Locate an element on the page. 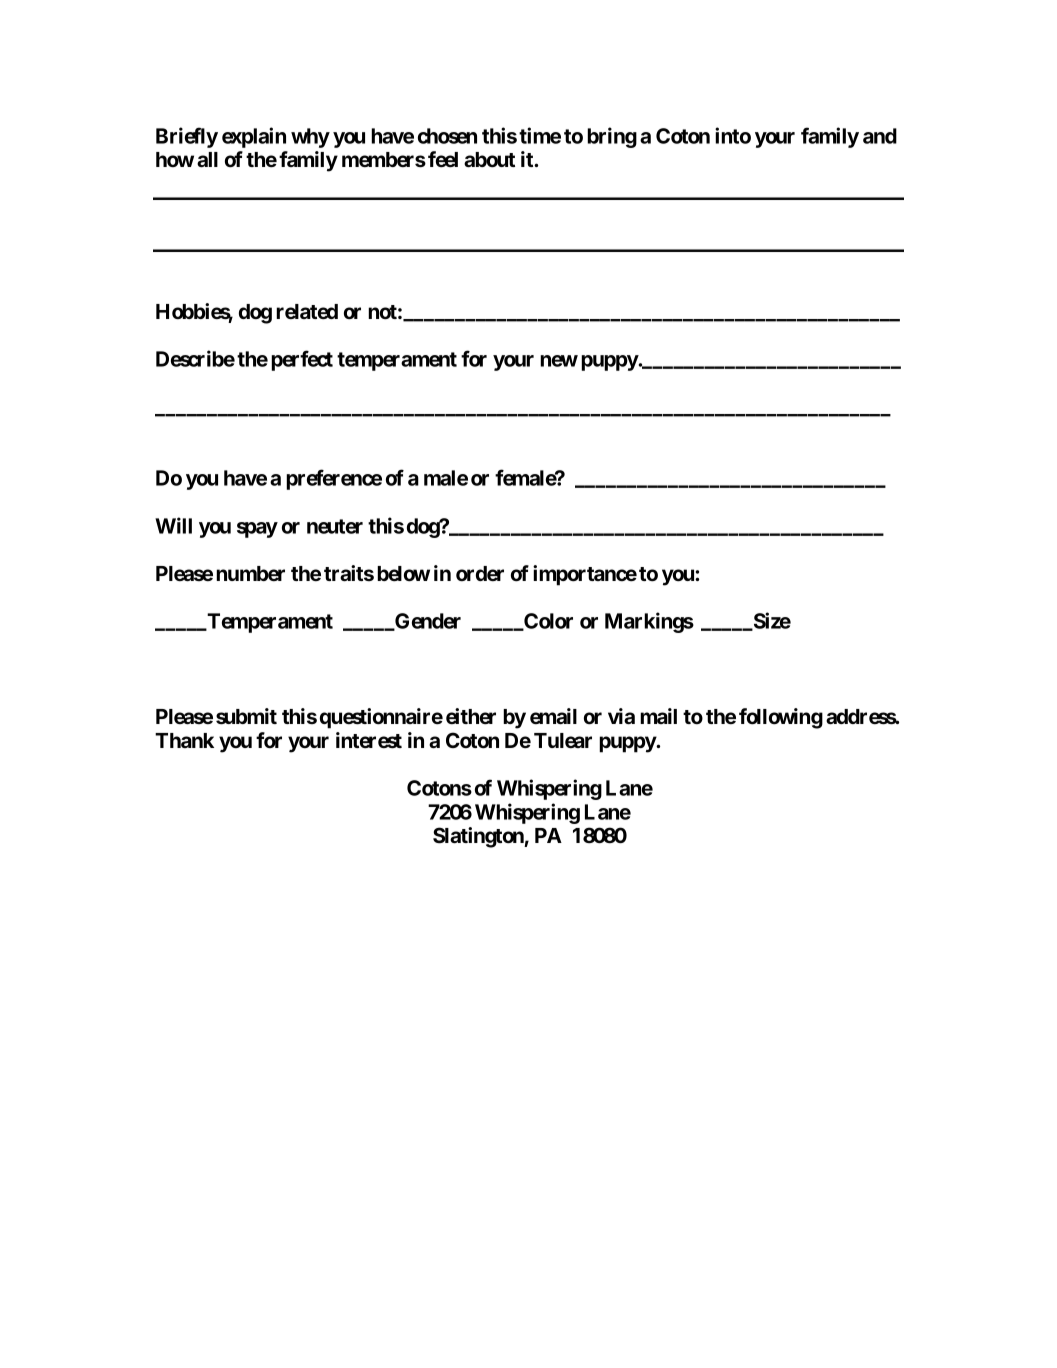 Image resolution: width=1057 pixels, height=1368 pixels. either is located at coordinates (471, 716).
